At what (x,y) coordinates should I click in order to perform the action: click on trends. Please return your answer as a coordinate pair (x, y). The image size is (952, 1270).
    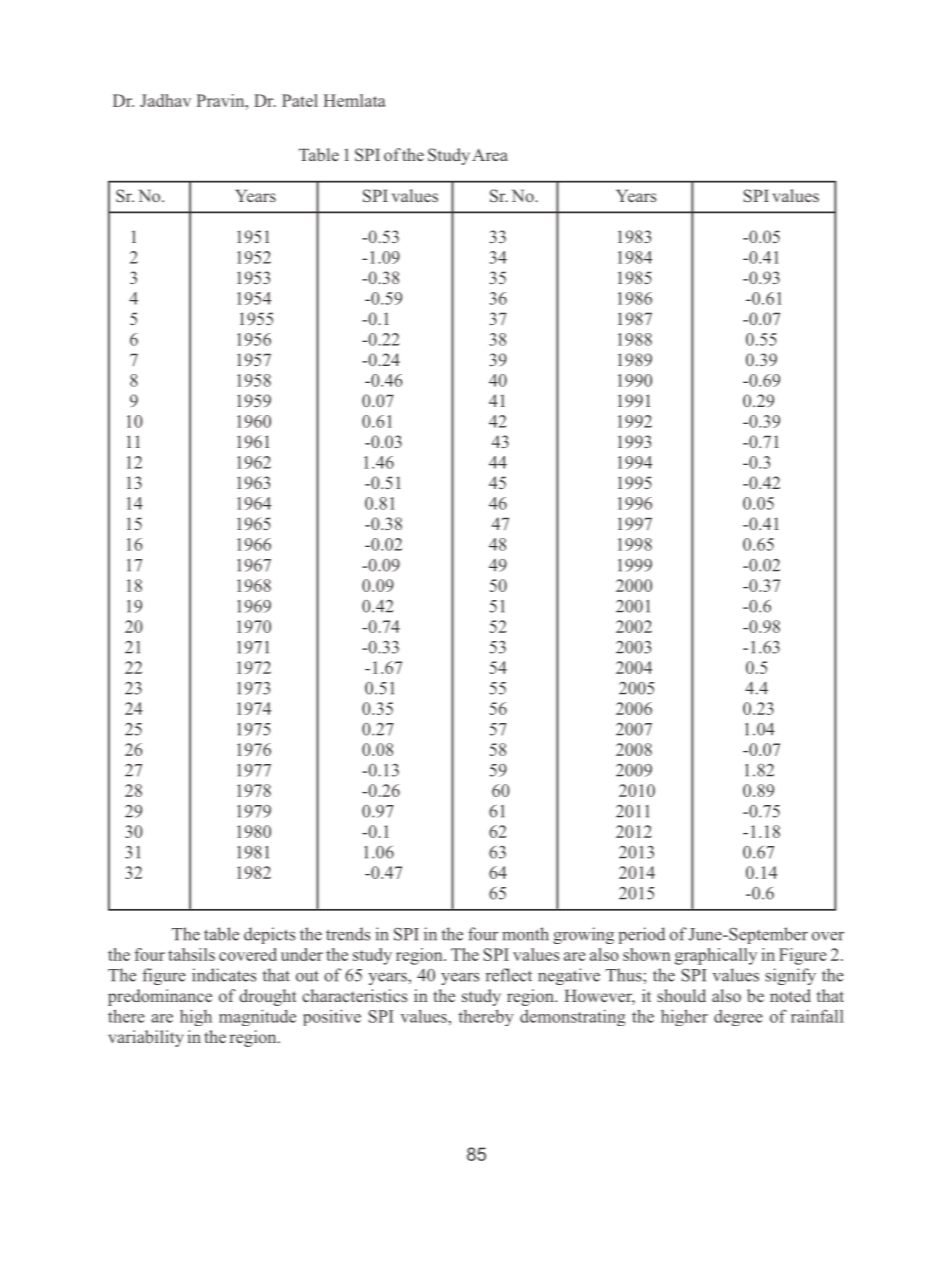
    Looking at the image, I should click on (348, 934).
